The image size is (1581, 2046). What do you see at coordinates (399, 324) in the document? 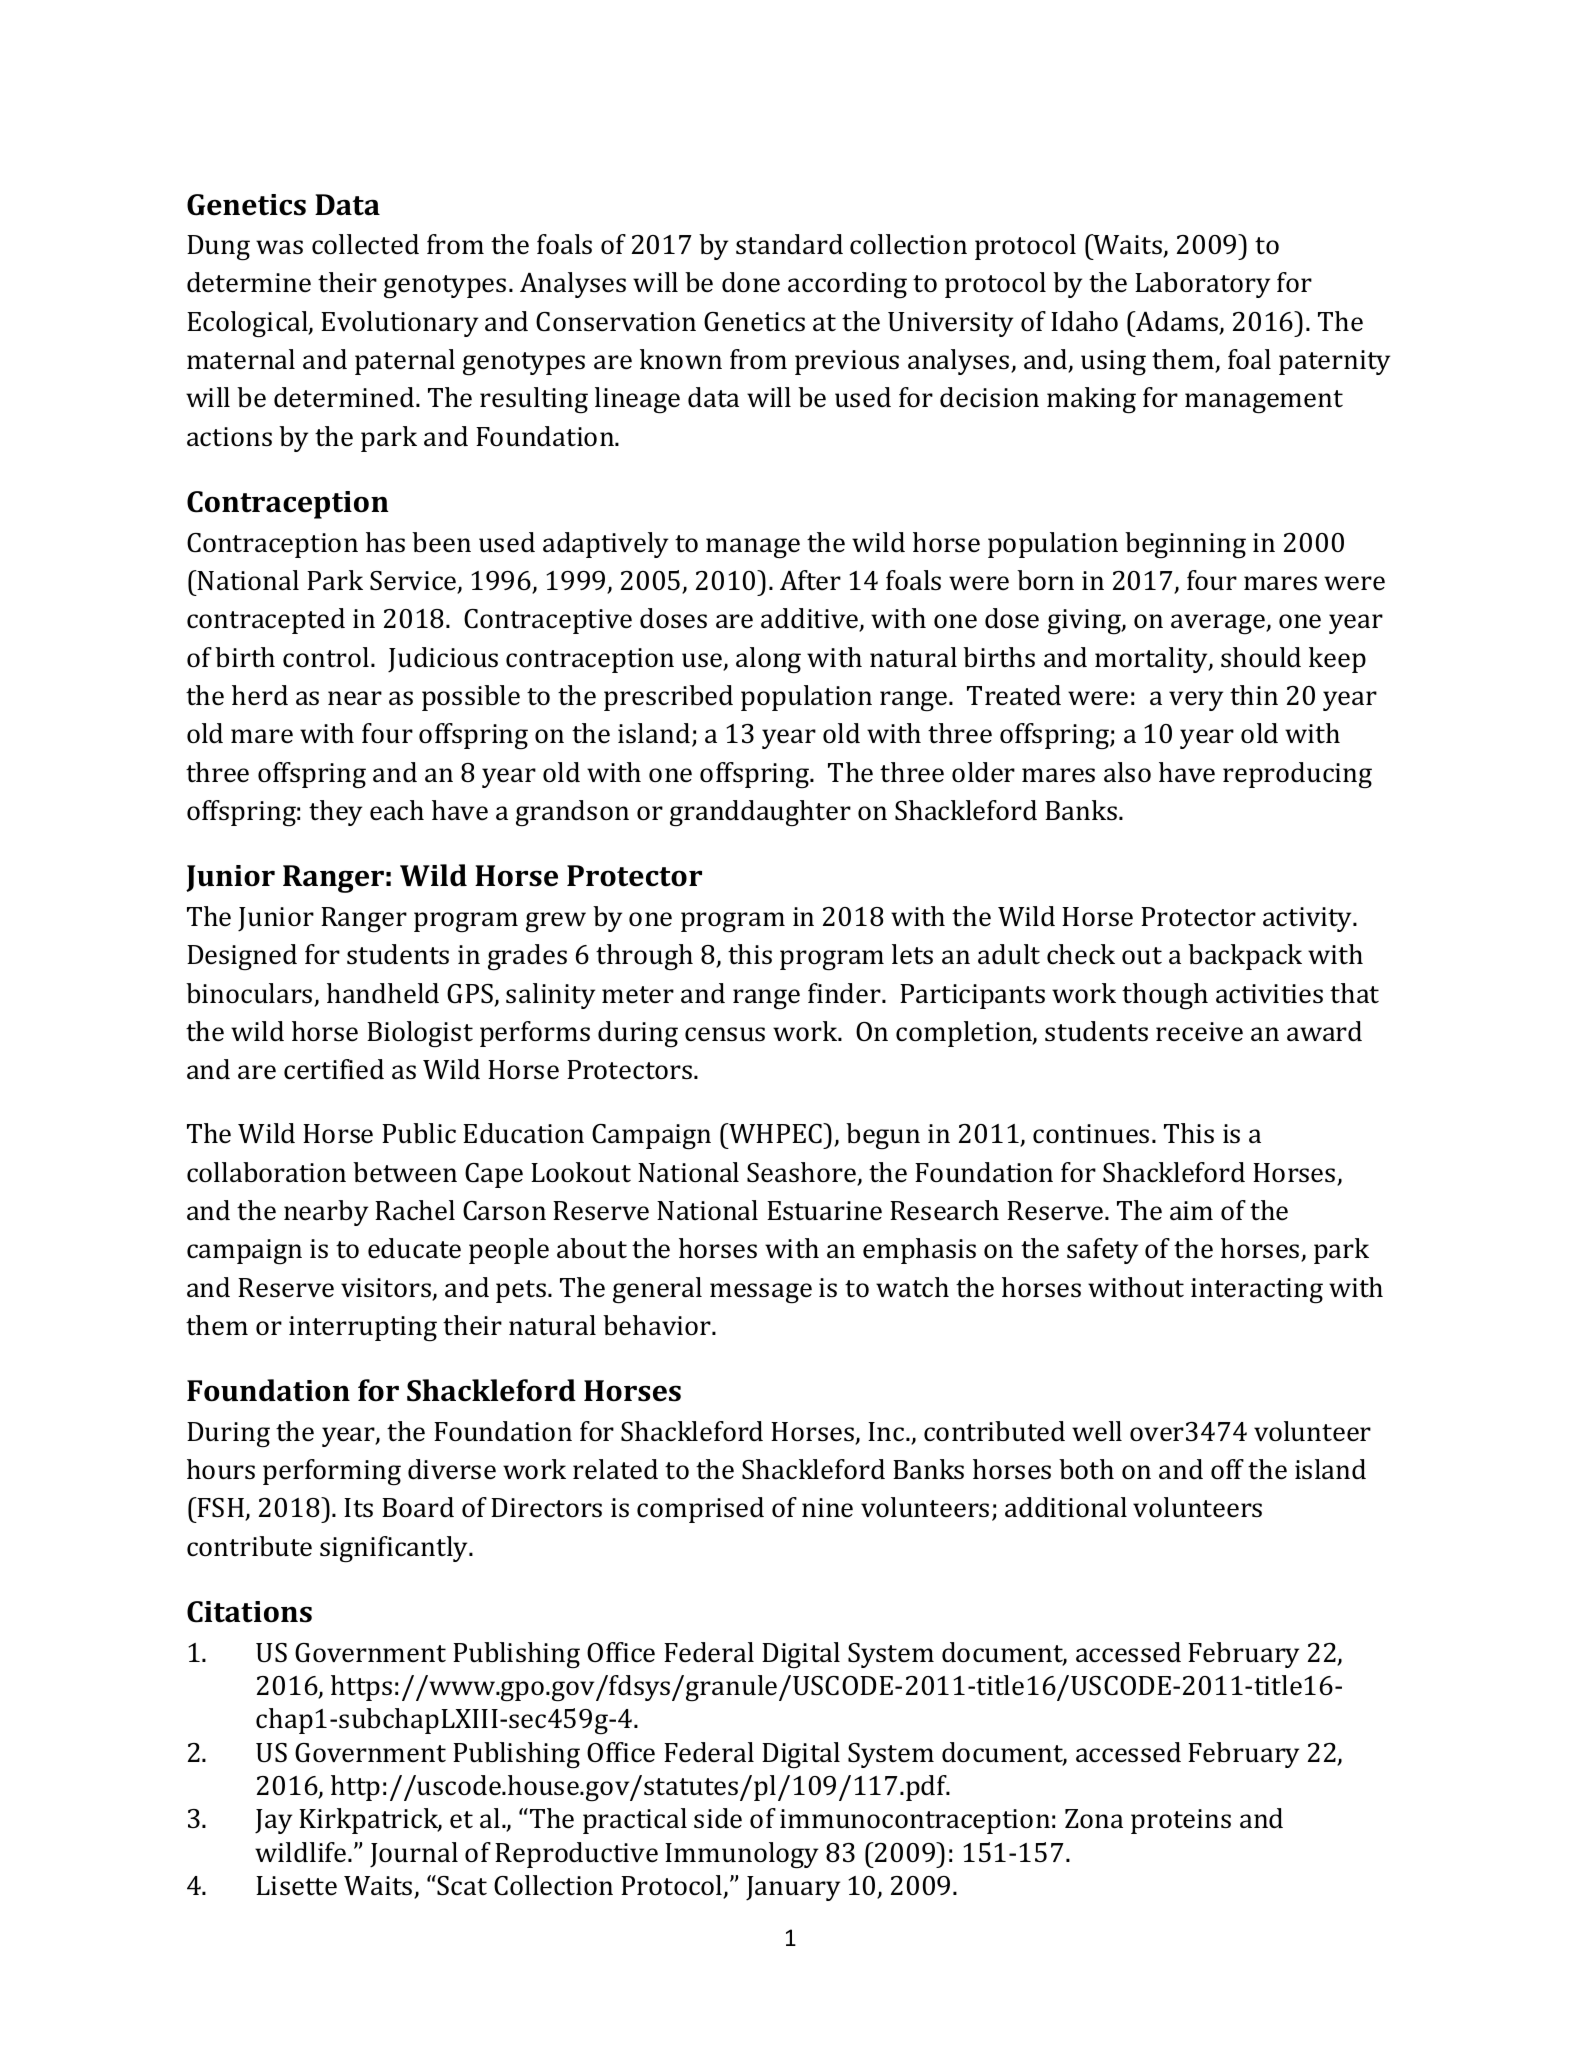
I see `Evolutionary` at bounding box center [399, 324].
